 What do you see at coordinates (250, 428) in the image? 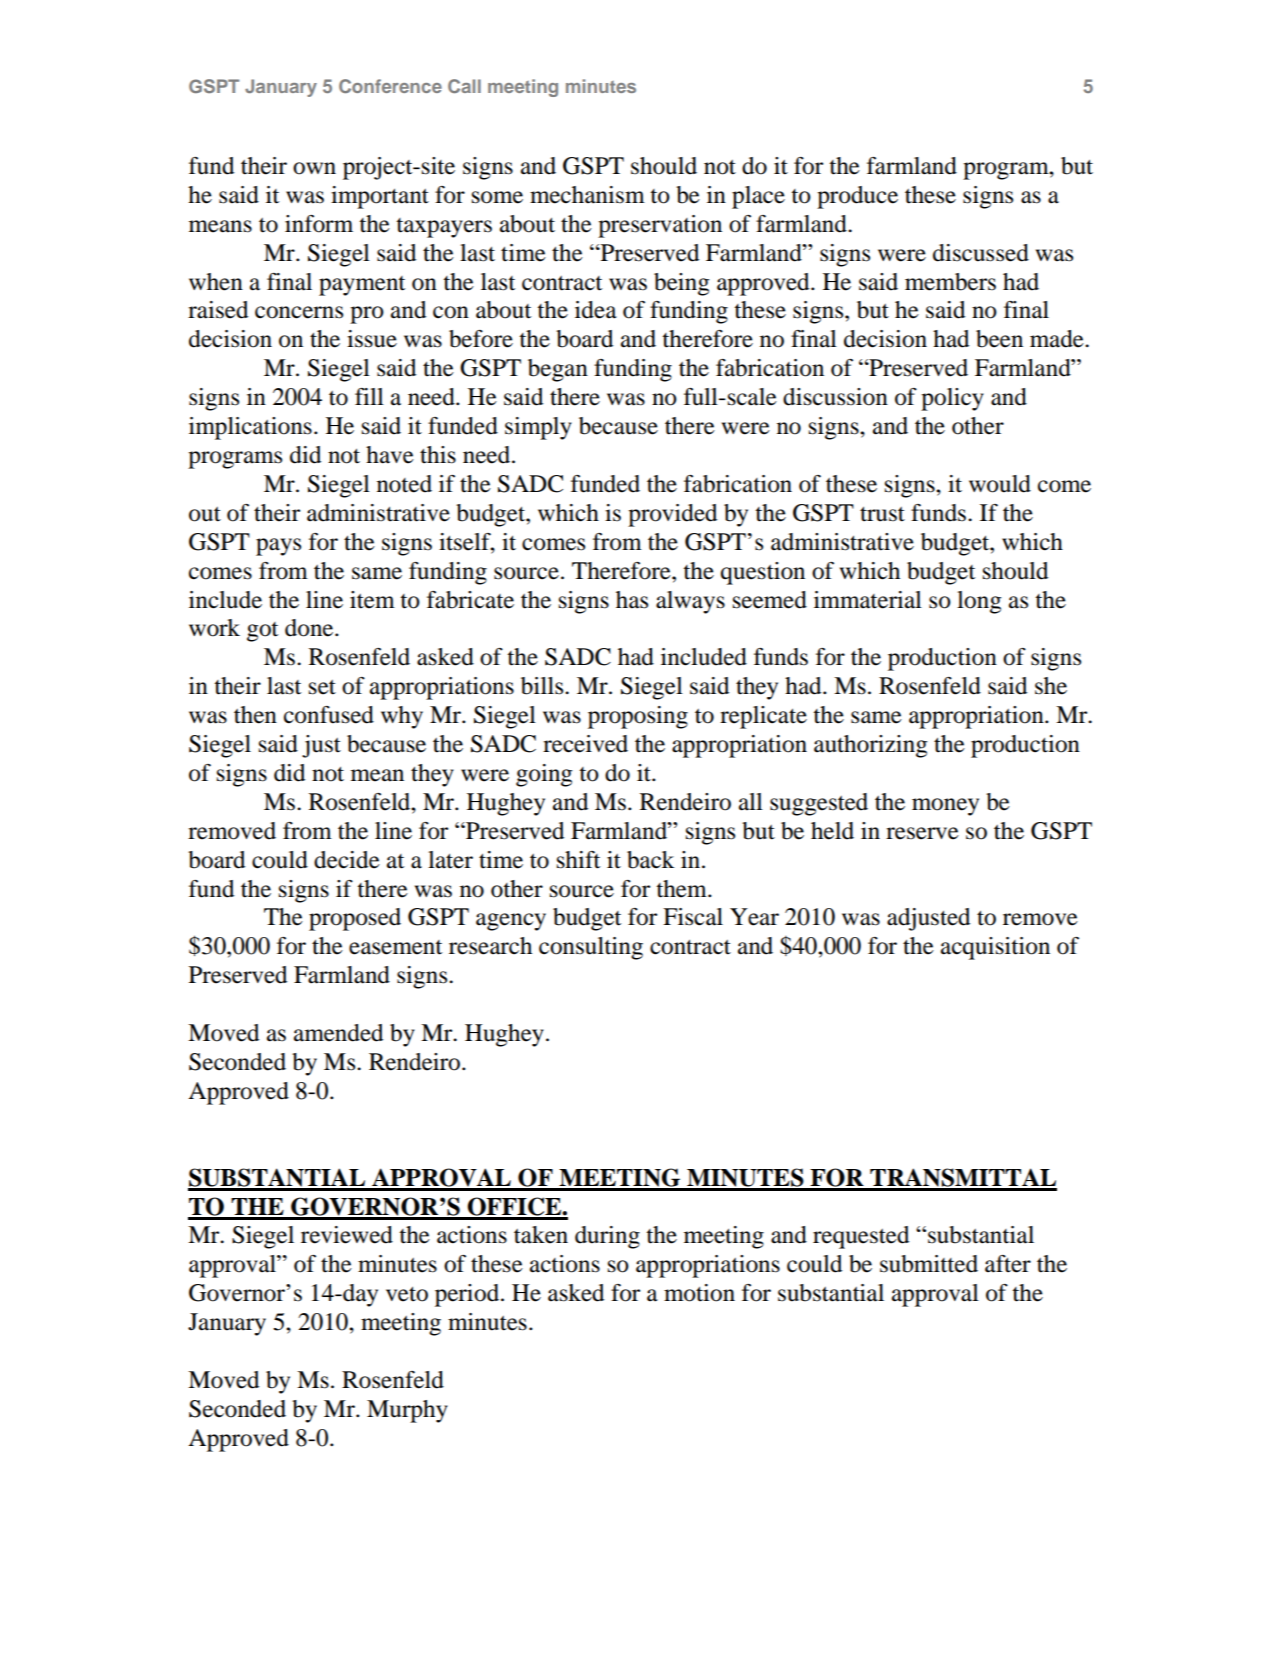
I see `implications` at bounding box center [250, 428].
